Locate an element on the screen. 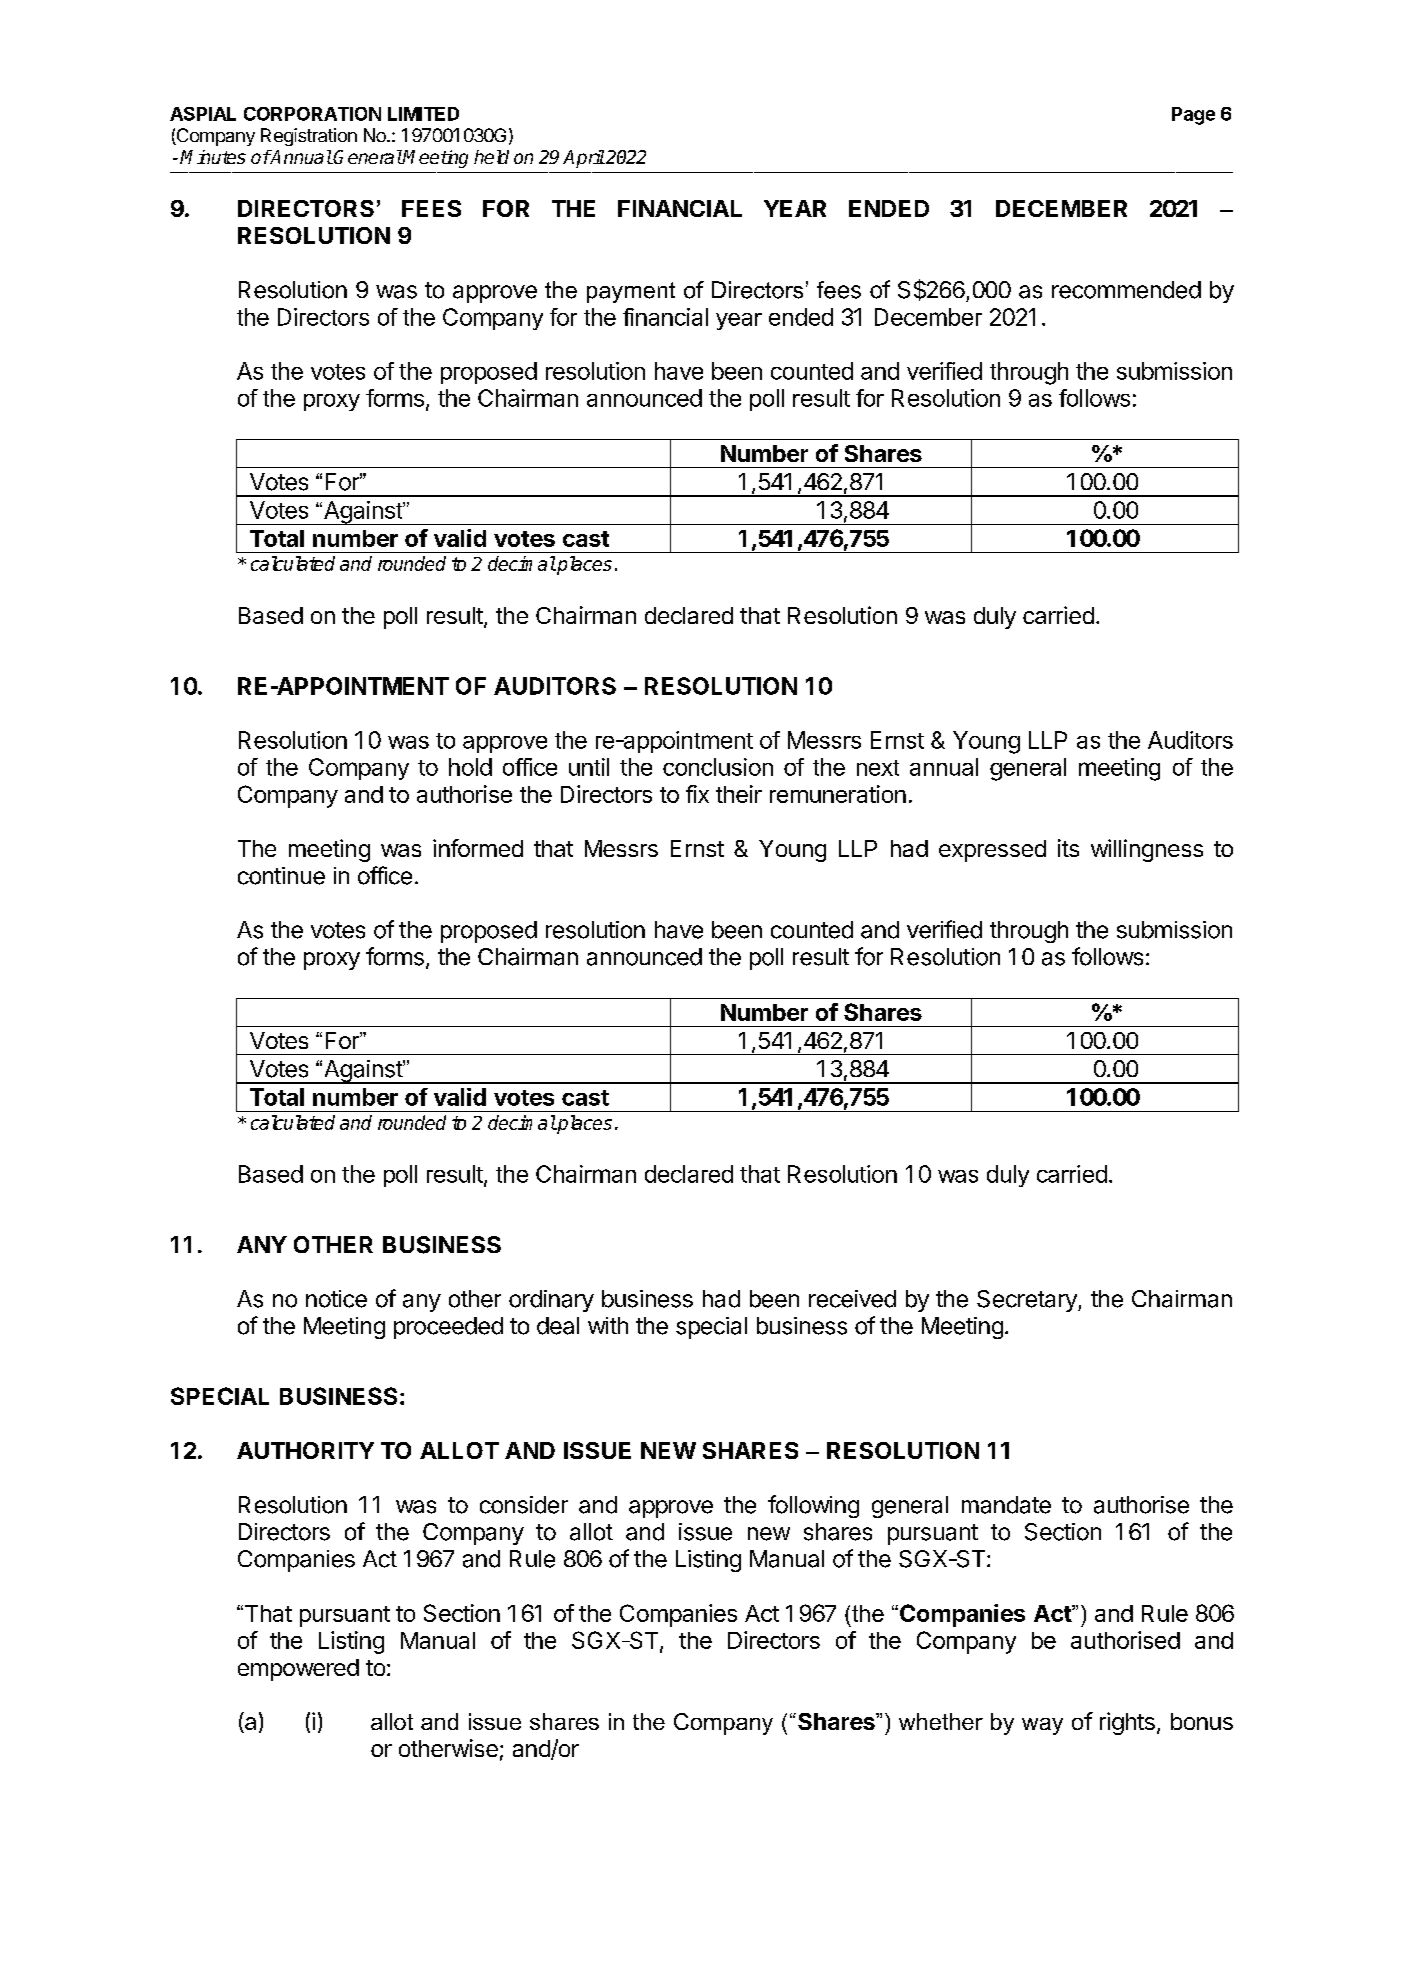 This screenshot has height=1983, width=1403. conclusion is located at coordinates (718, 767).
